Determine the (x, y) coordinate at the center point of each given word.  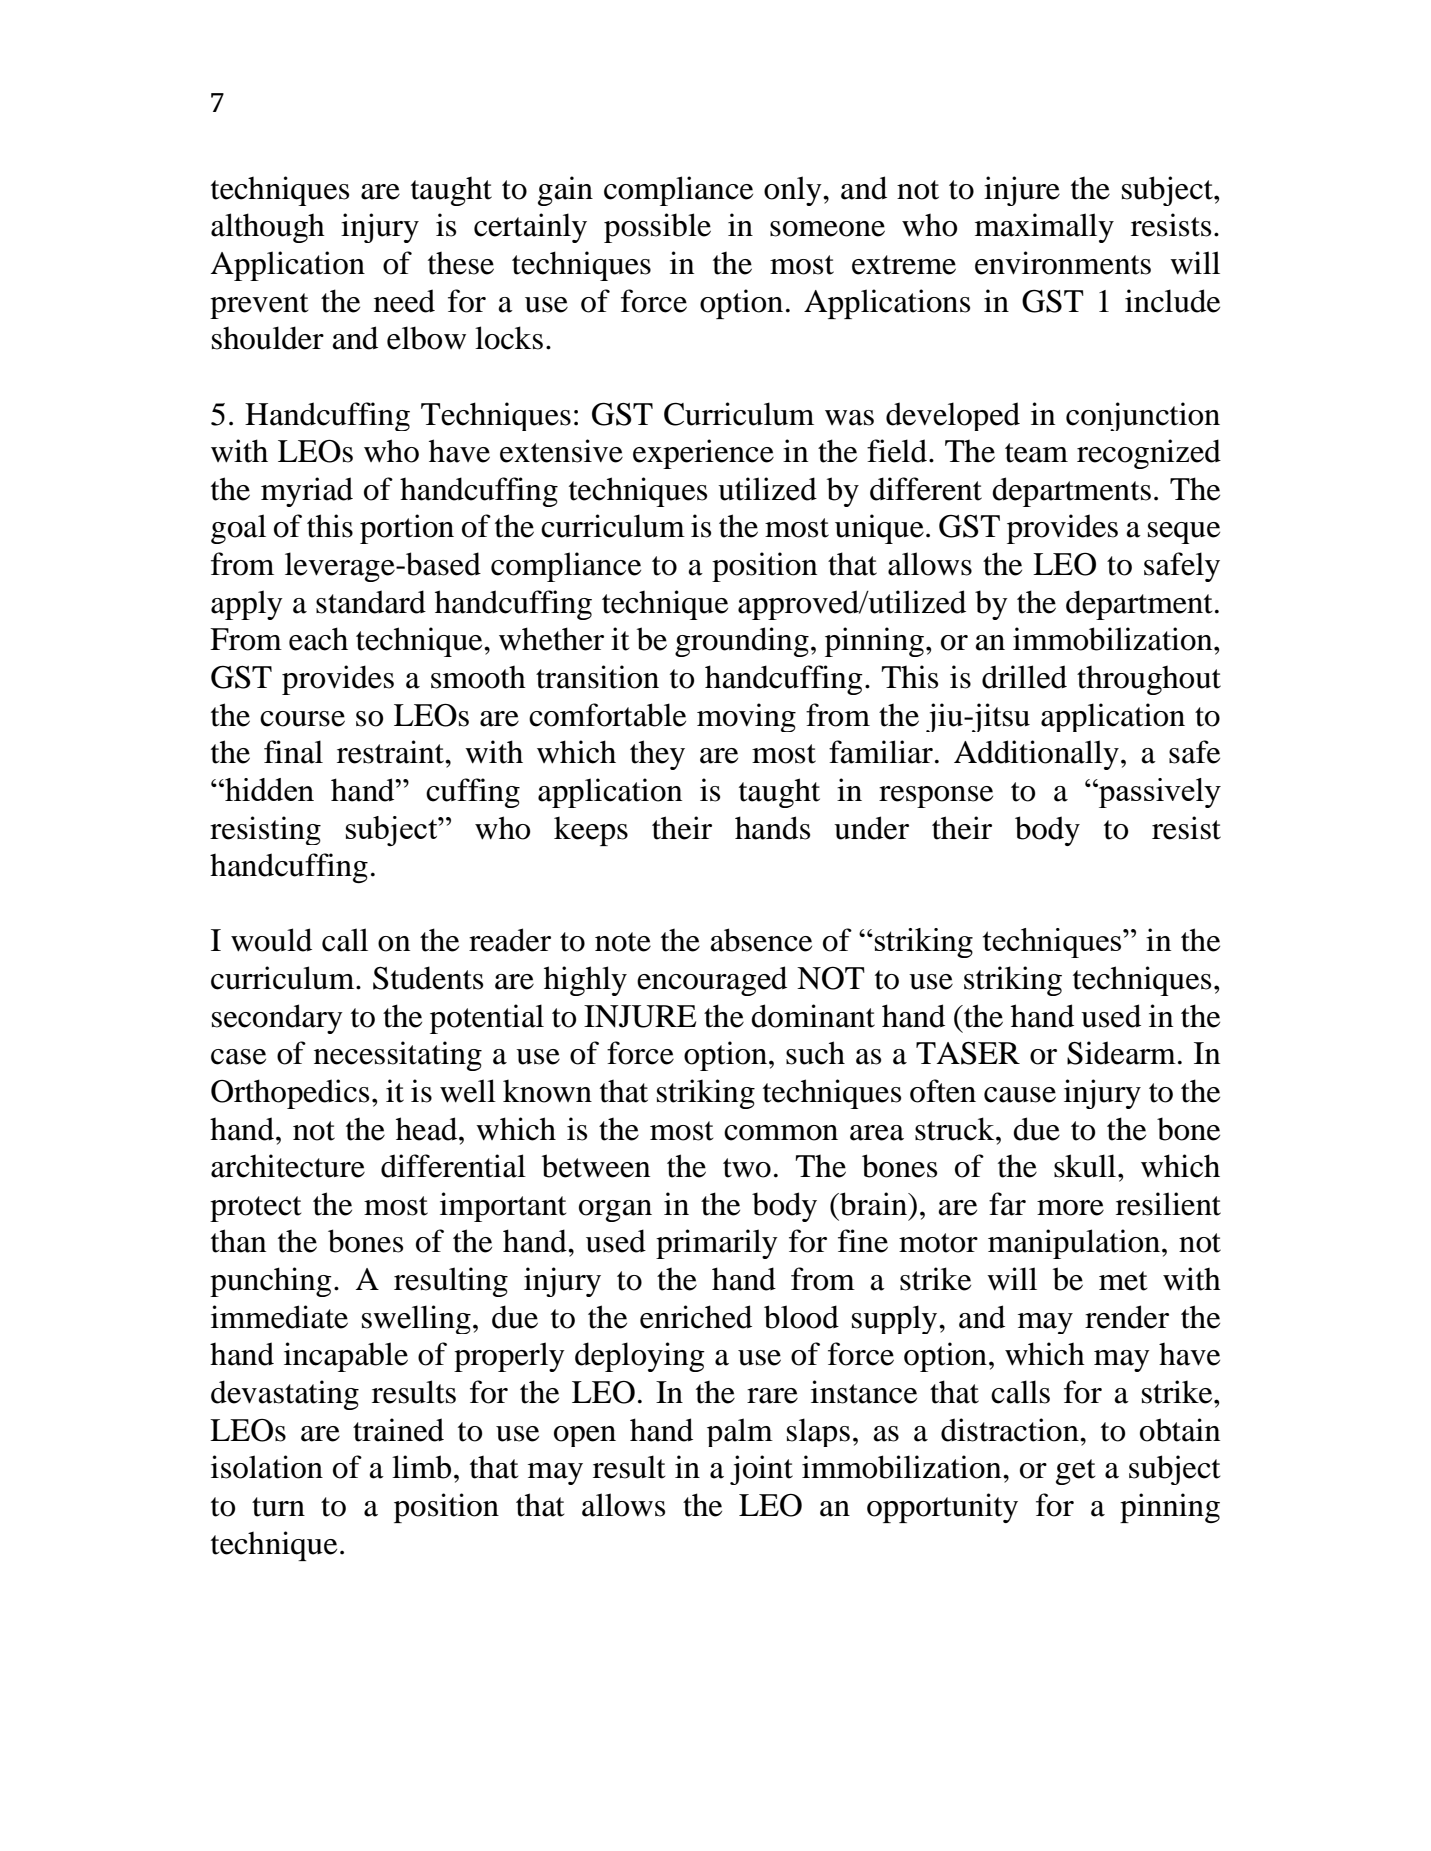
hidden (268, 789)
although (268, 228)
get (1075, 1472)
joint (761, 1470)
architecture (288, 1166)
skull (1086, 1166)
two (747, 1168)
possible (657, 228)
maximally (1044, 228)
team (1036, 453)
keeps (591, 831)
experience (703, 454)
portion (407, 529)
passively (1158, 793)
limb (421, 1467)
